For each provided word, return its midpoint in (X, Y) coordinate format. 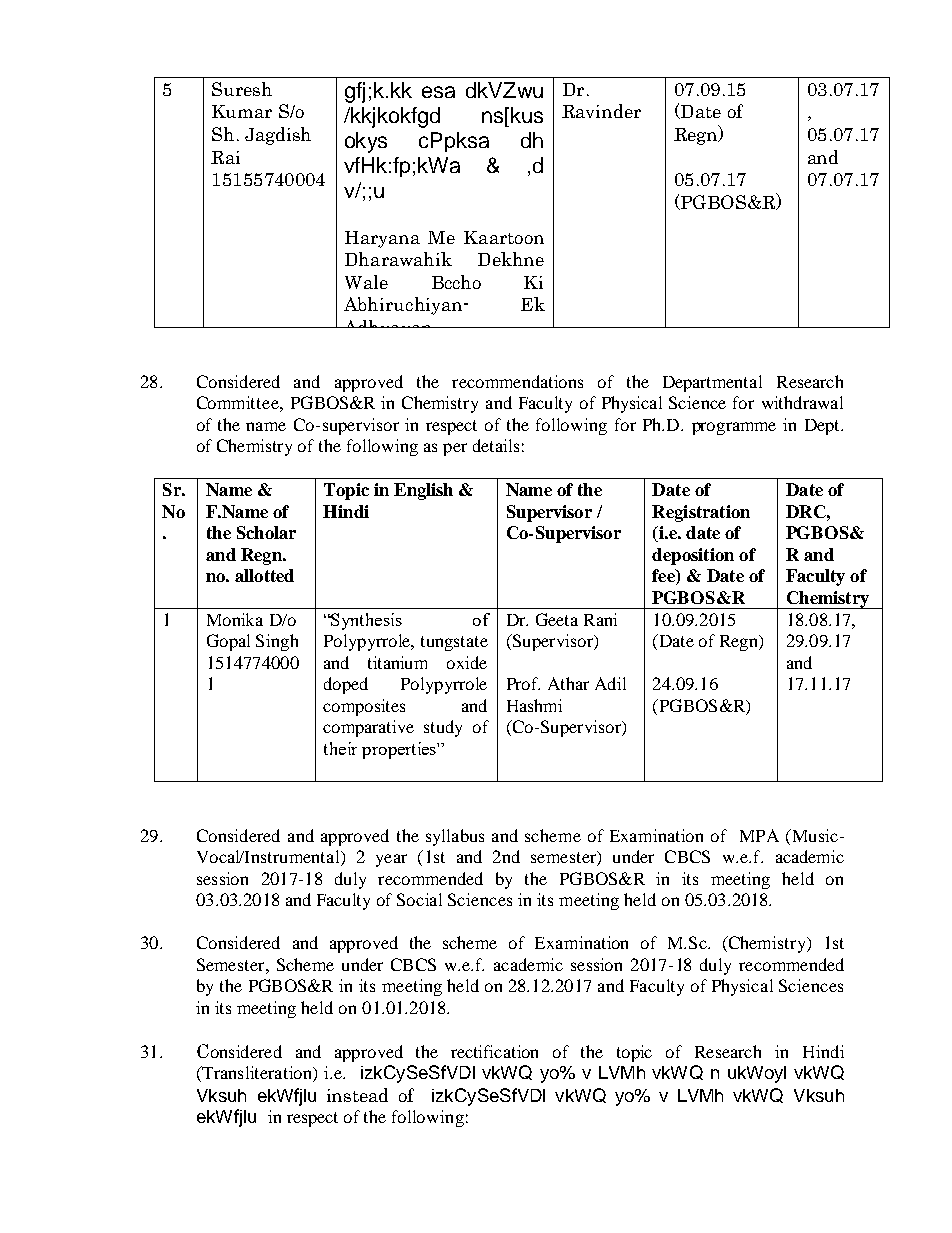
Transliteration (257, 1074)
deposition (693, 556)
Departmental (712, 383)
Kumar (242, 111)
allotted (264, 575)
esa (438, 92)
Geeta (557, 619)
